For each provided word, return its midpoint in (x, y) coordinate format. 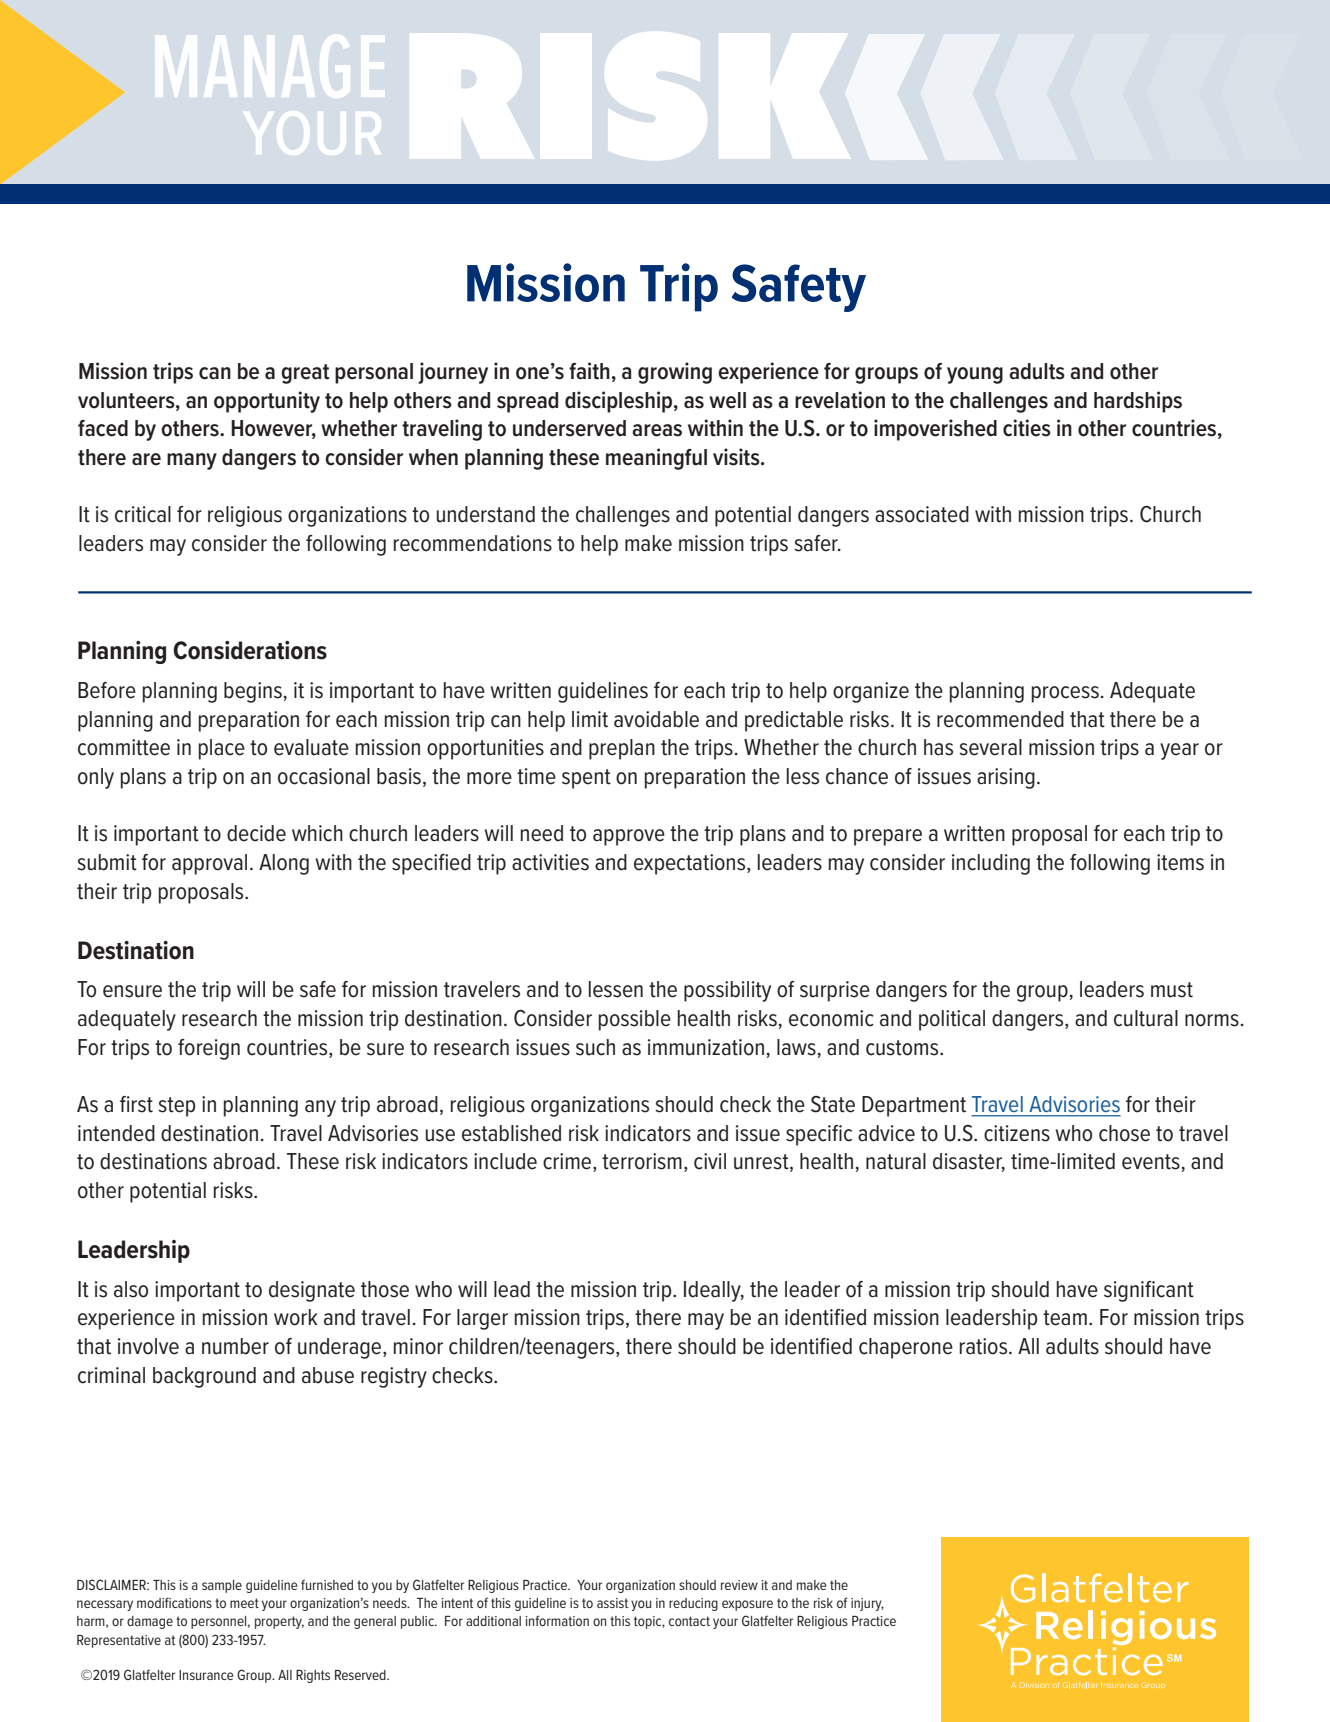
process (1065, 694)
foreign (209, 1049)
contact (689, 1621)
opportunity (267, 402)
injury (867, 1604)
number (235, 1346)
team (1065, 1318)
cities (1027, 428)
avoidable (656, 719)
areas (657, 430)
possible (635, 1020)
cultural (1146, 1018)
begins (253, 692)
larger (482, 1319)
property (279, 1622)
